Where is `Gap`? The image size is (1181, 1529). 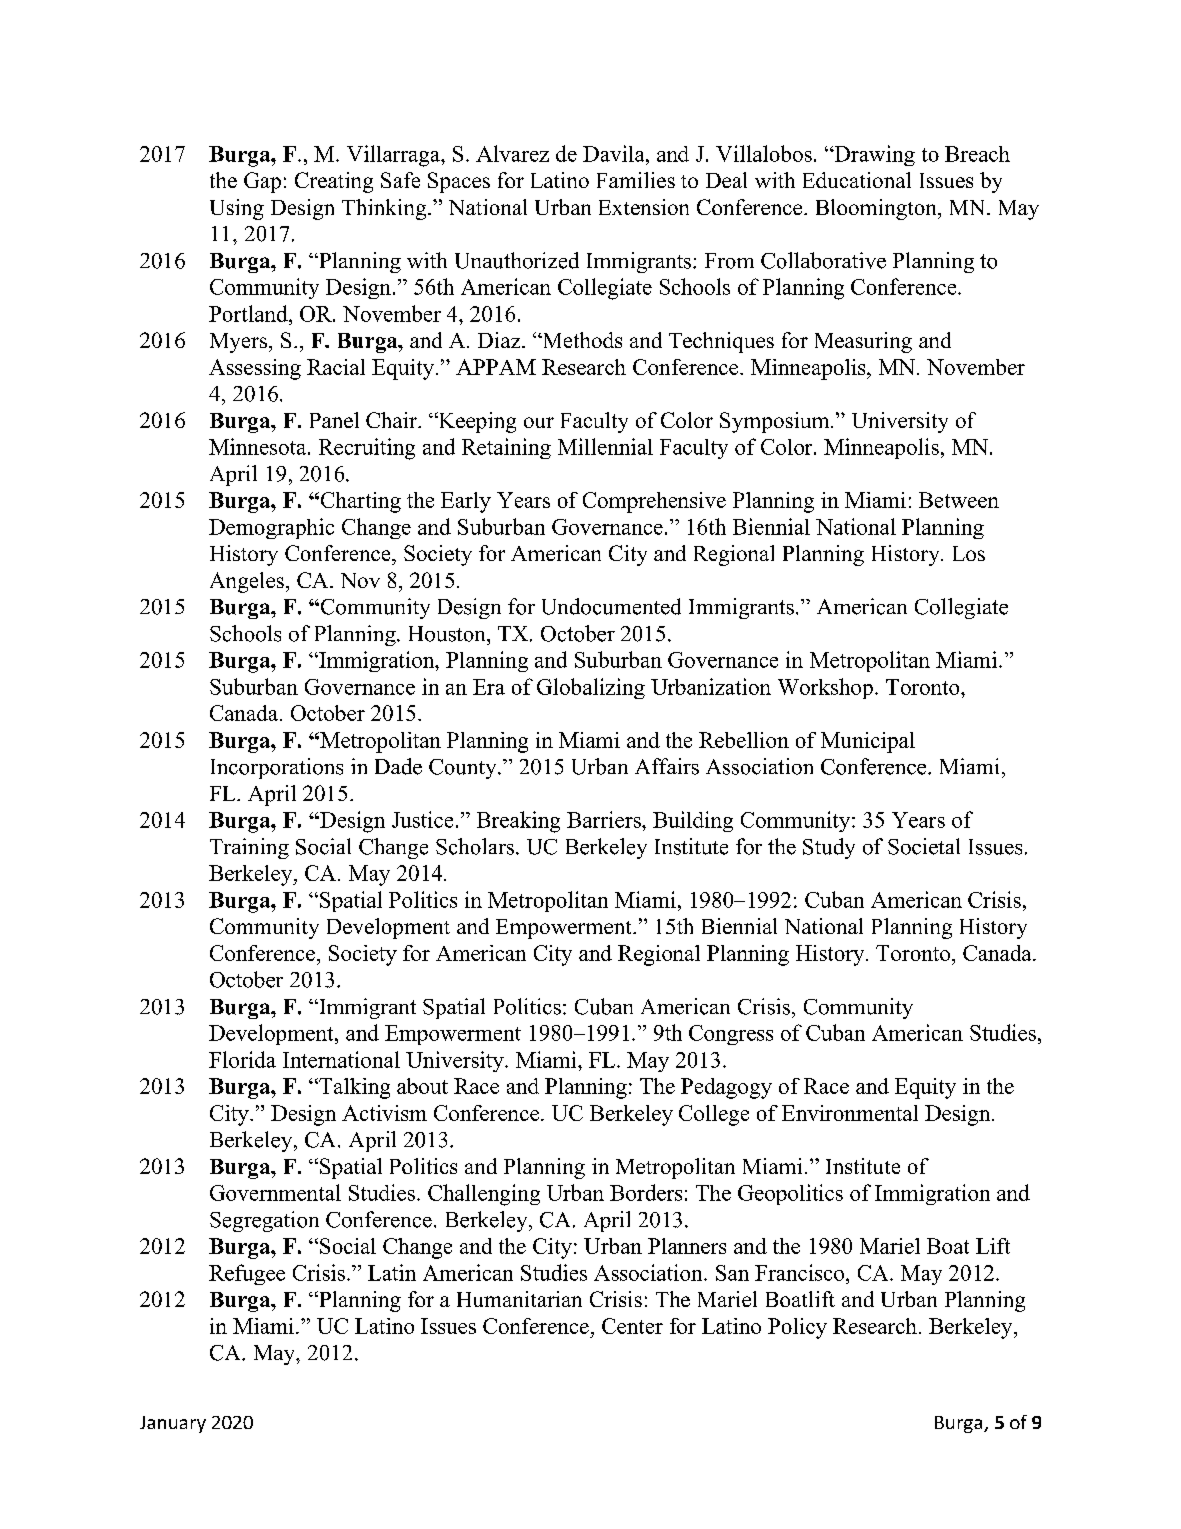 Gap is located at coordinates (262, 182).
